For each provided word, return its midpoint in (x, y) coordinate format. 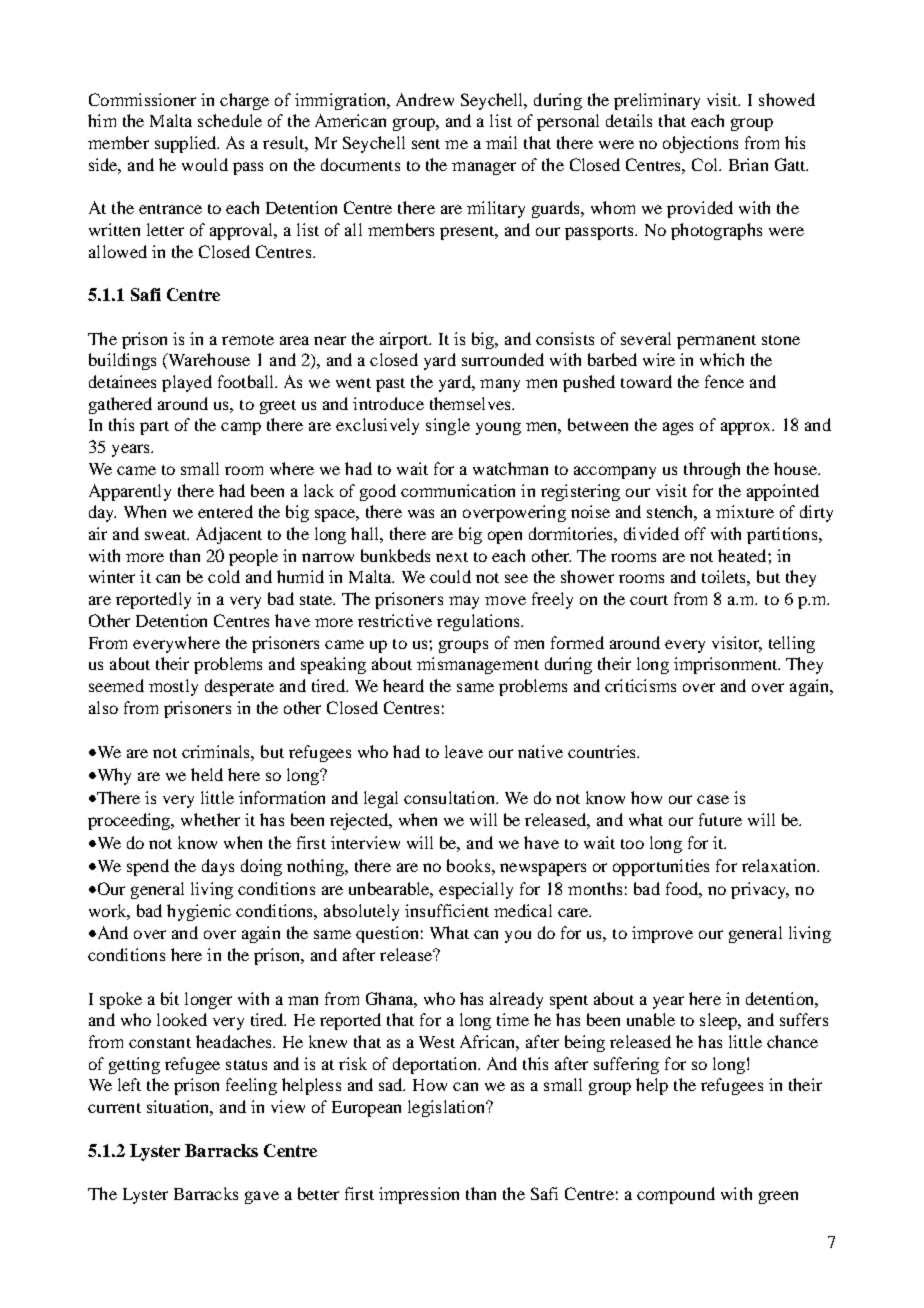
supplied (187, 144)
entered (225, 511)
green (778, 1197)
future (720, 819)
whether (210, 819)
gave (262, 1197)
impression (419, 1195)
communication (458, 490)
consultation (451, 797)
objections (700, 144)
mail (501, 142)
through (712, 470)
